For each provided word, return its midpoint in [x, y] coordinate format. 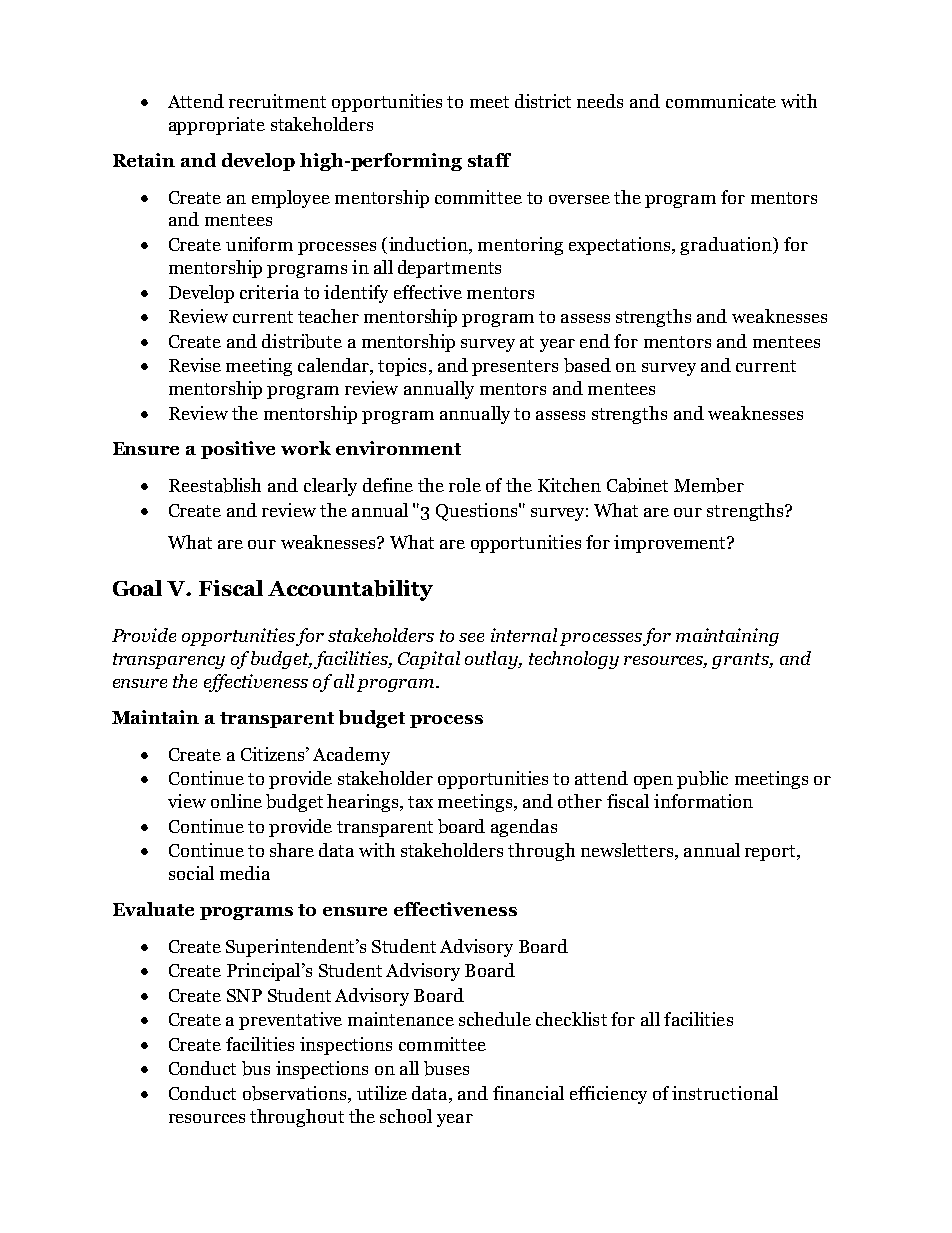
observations [296, 1094]
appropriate [217, 126]
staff [489, 160]
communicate [721, 101]
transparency [169, 661]
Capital [429, 660]
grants [741, 661]
